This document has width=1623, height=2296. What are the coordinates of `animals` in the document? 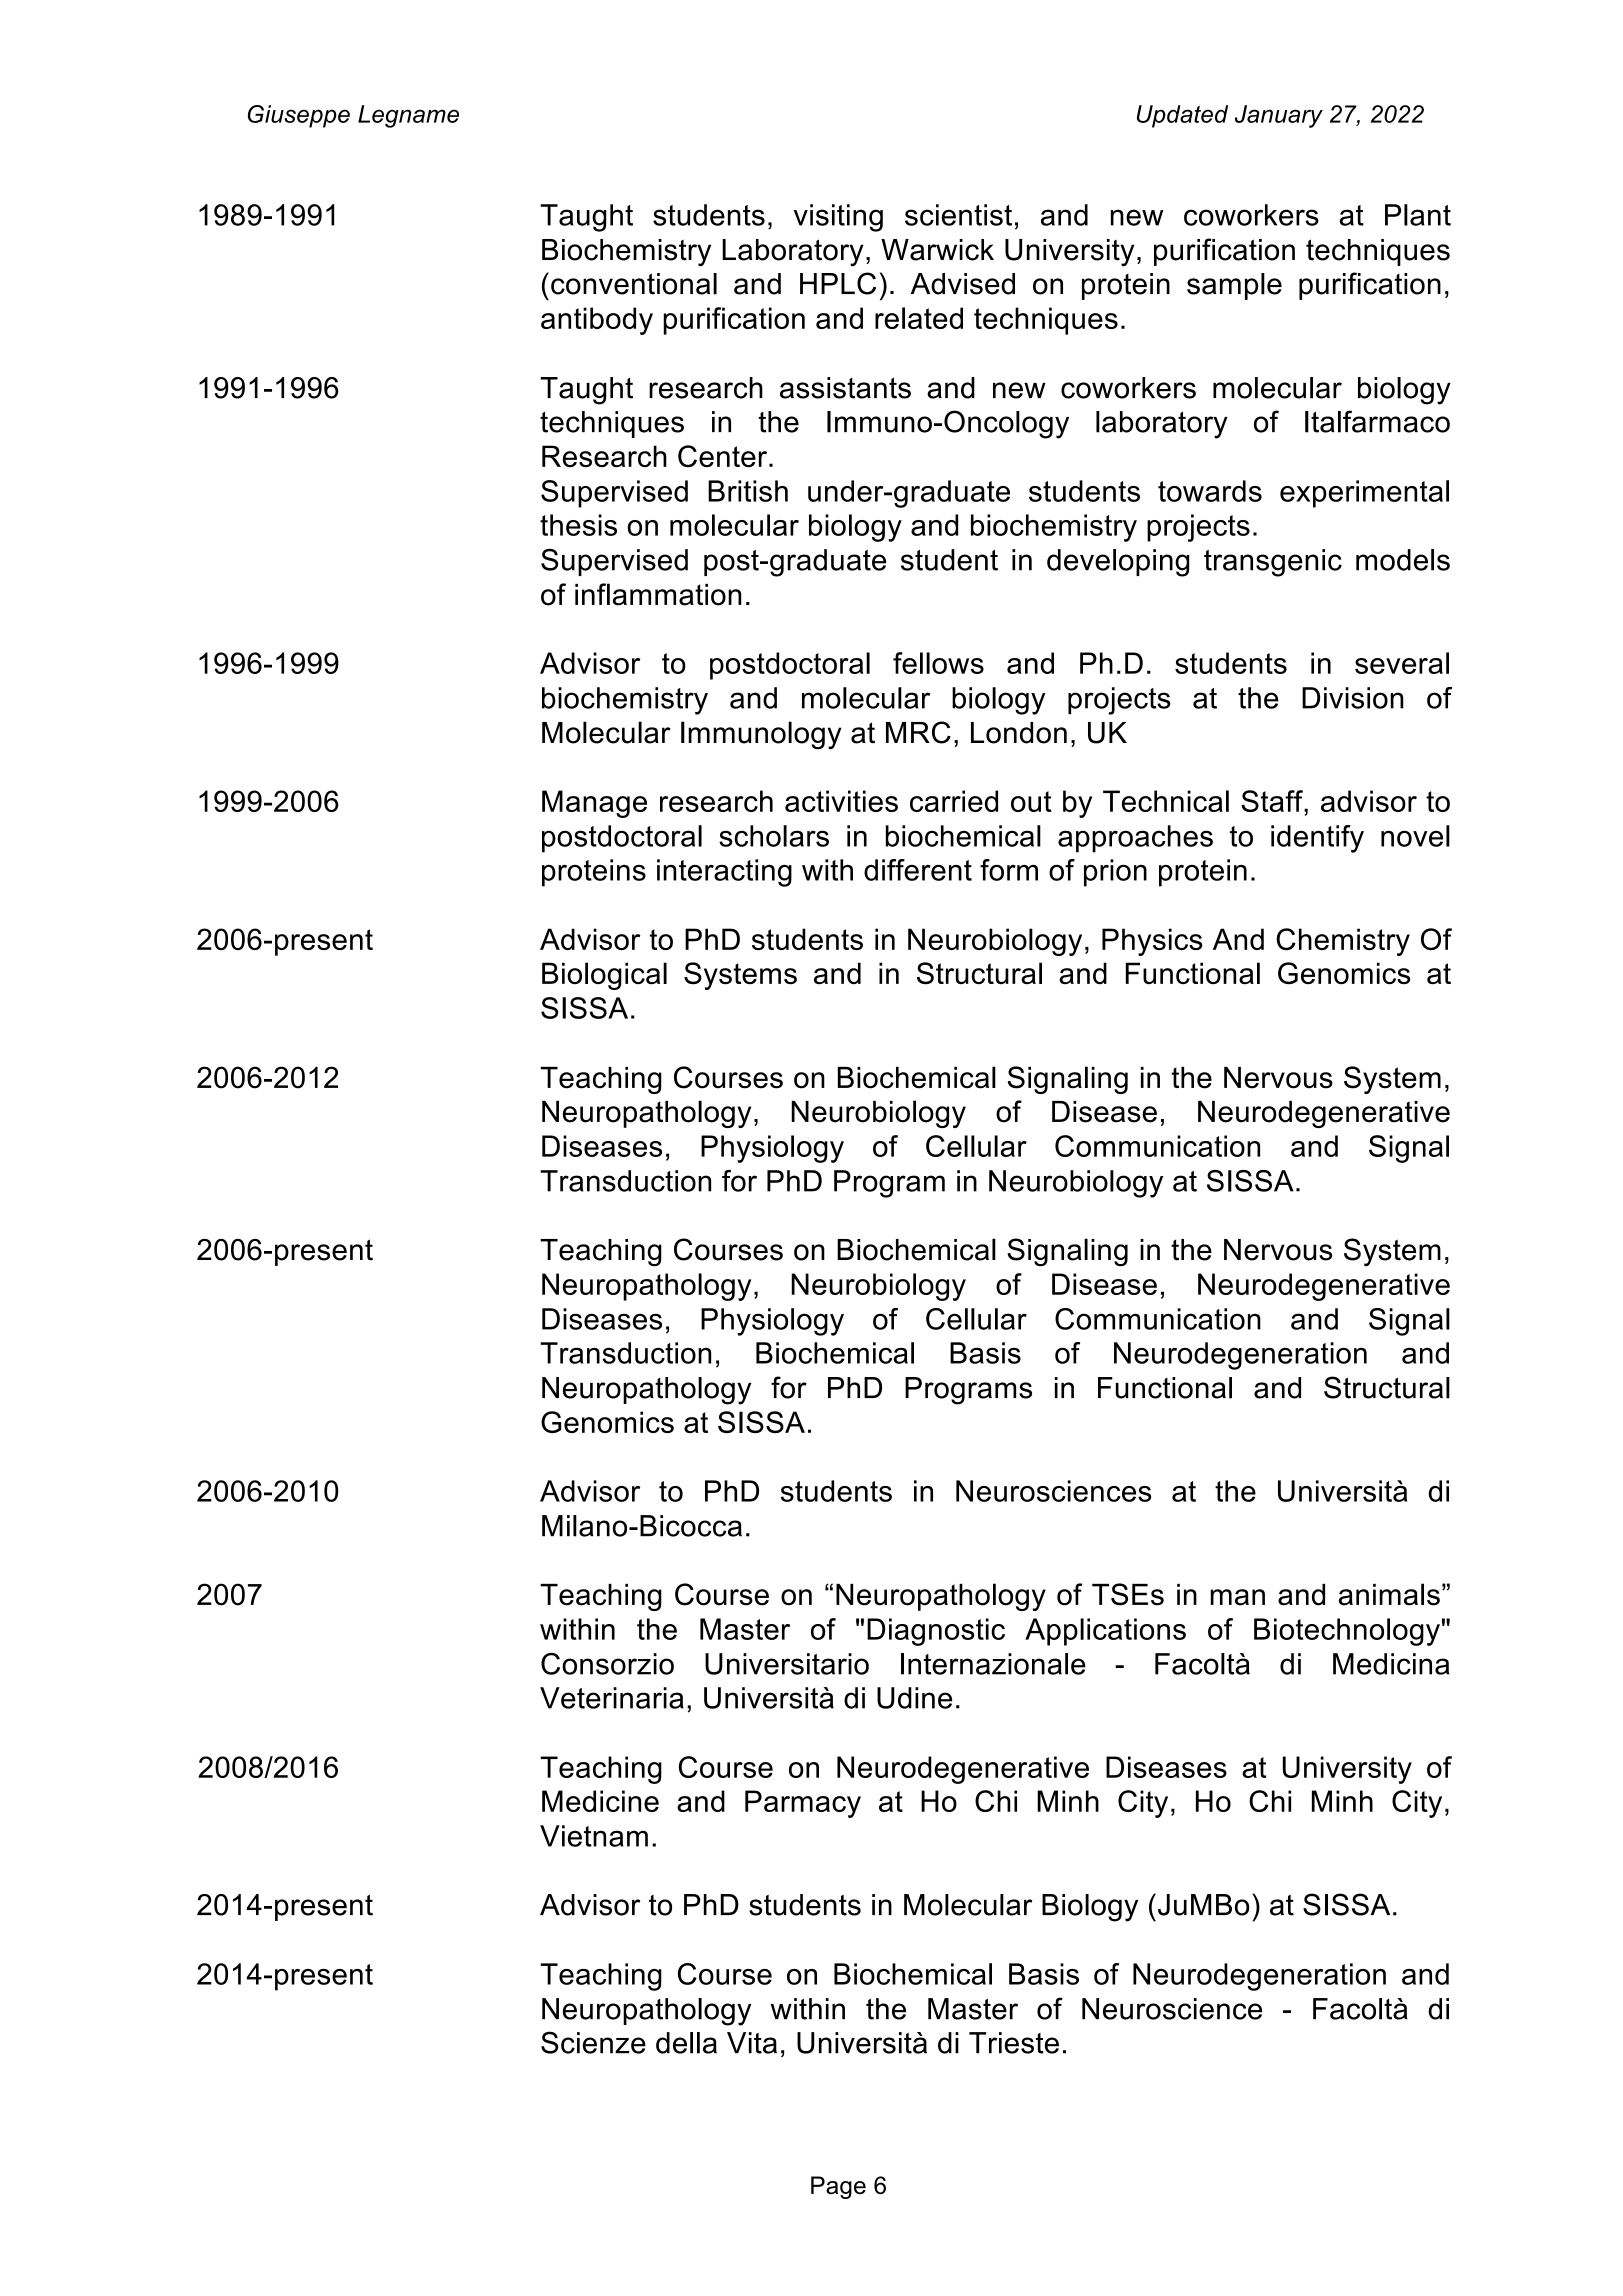 It's located at (1389, 1594).
